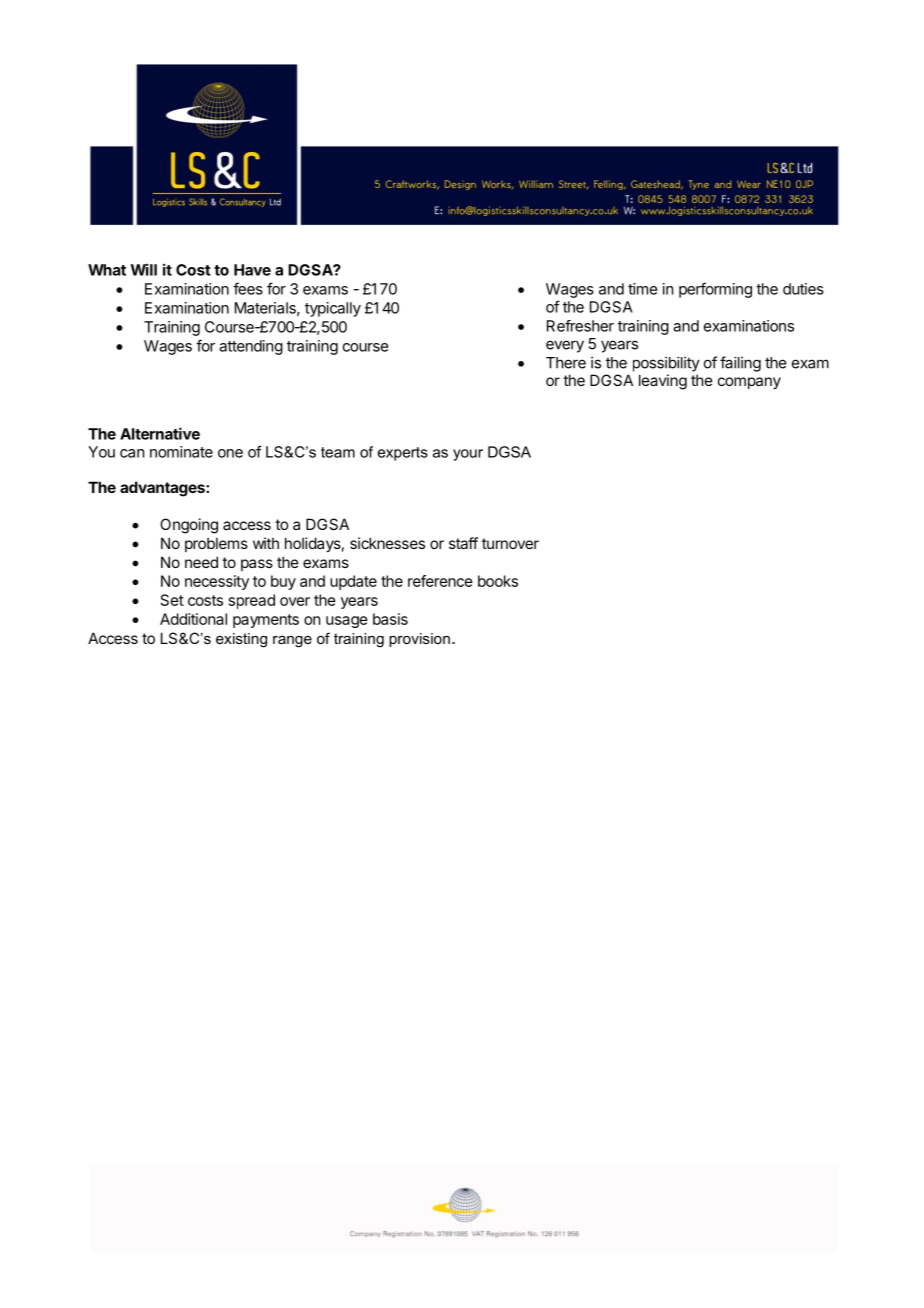 Image resolution: width=924 pixels, height=1308 pixels. What do you see at coordinates (193, 619) in the screenshot?
I see `Additional` at bounding box center [193, 619].
